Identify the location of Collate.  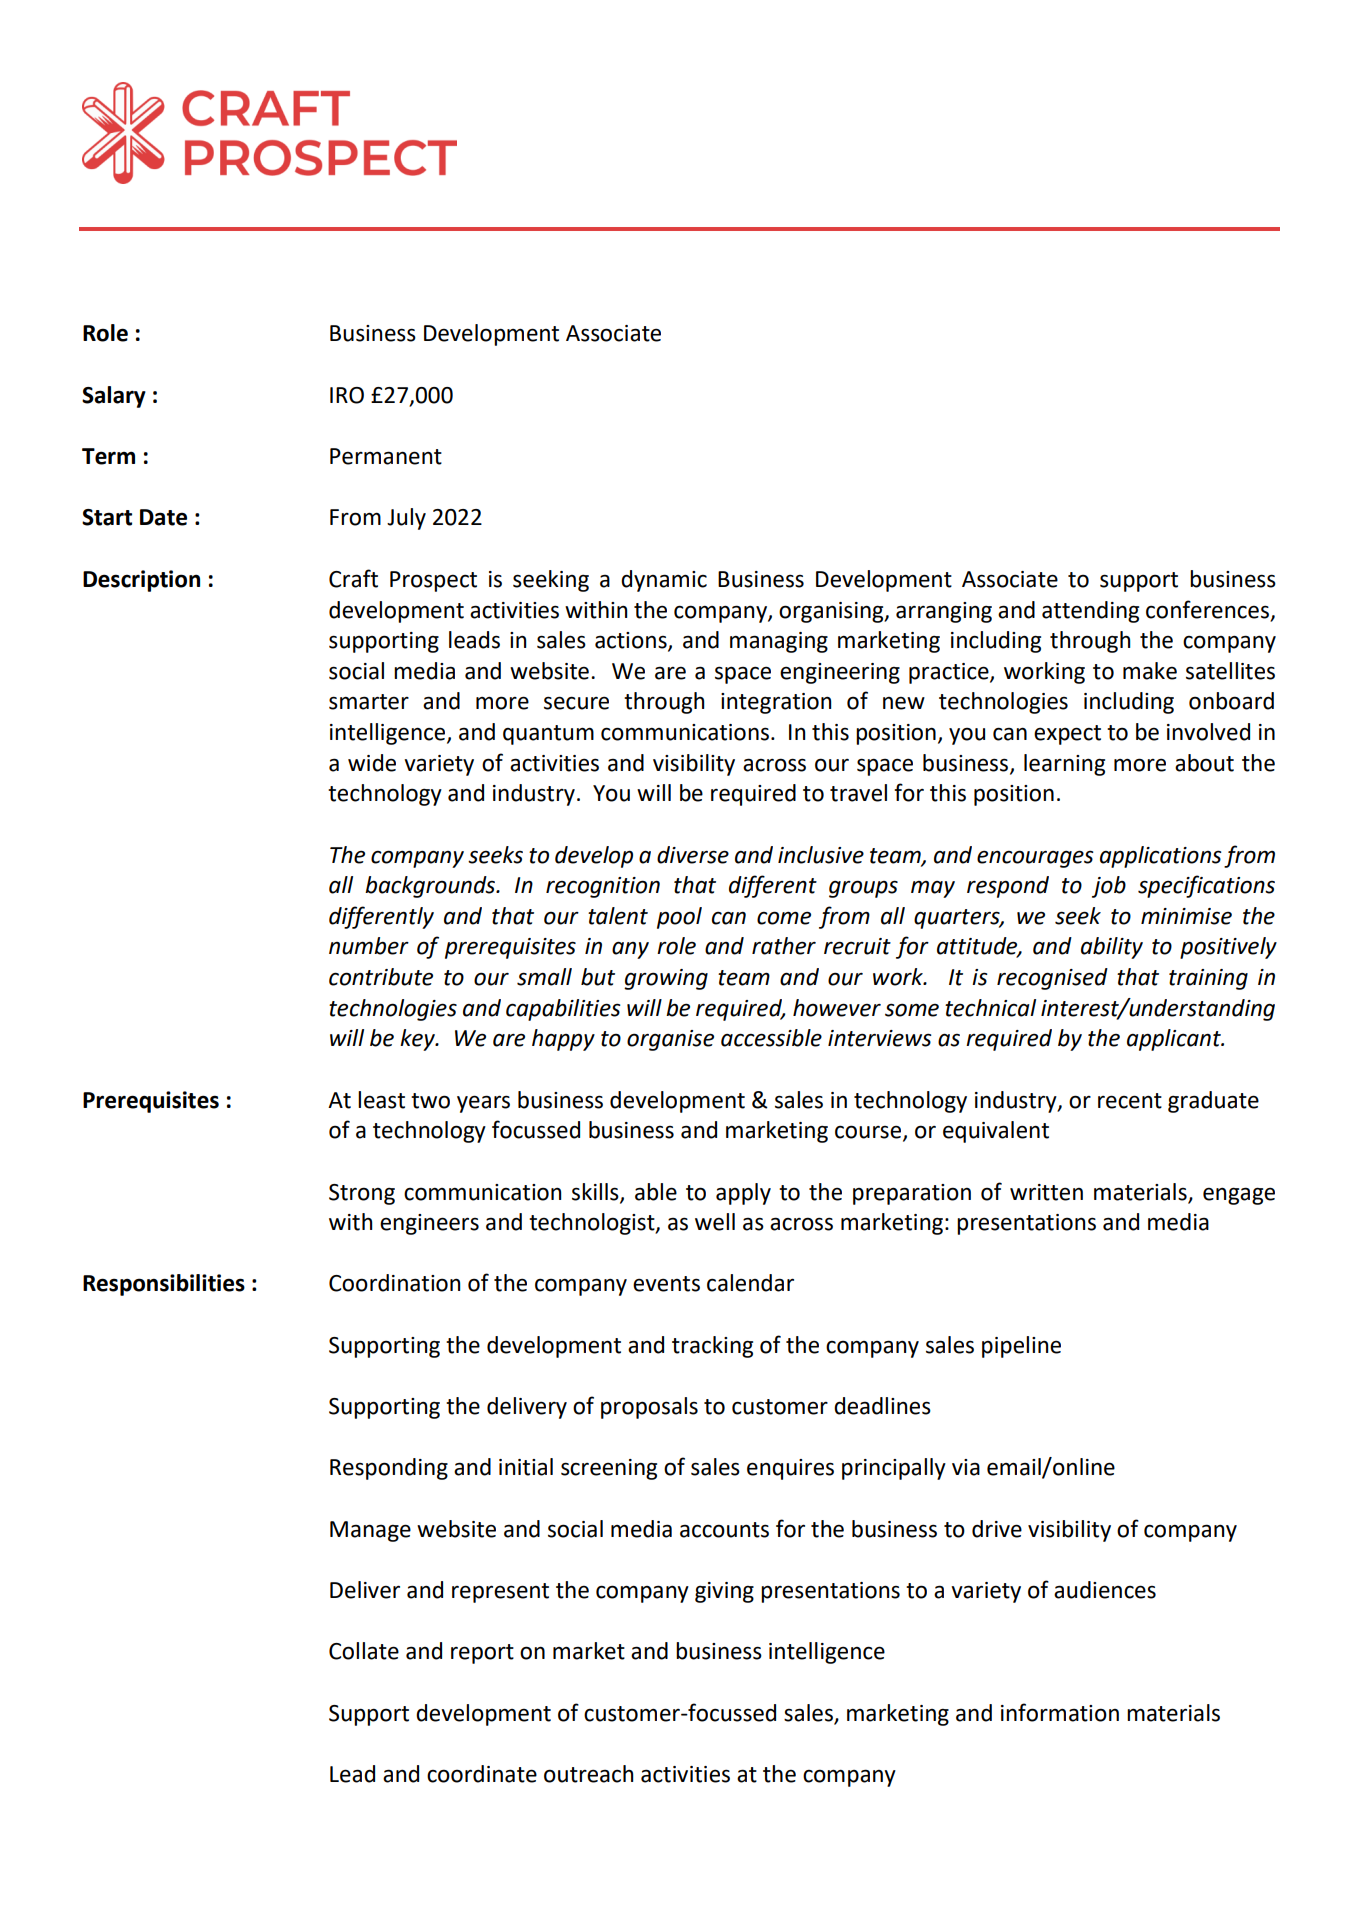
(364, 1651).
